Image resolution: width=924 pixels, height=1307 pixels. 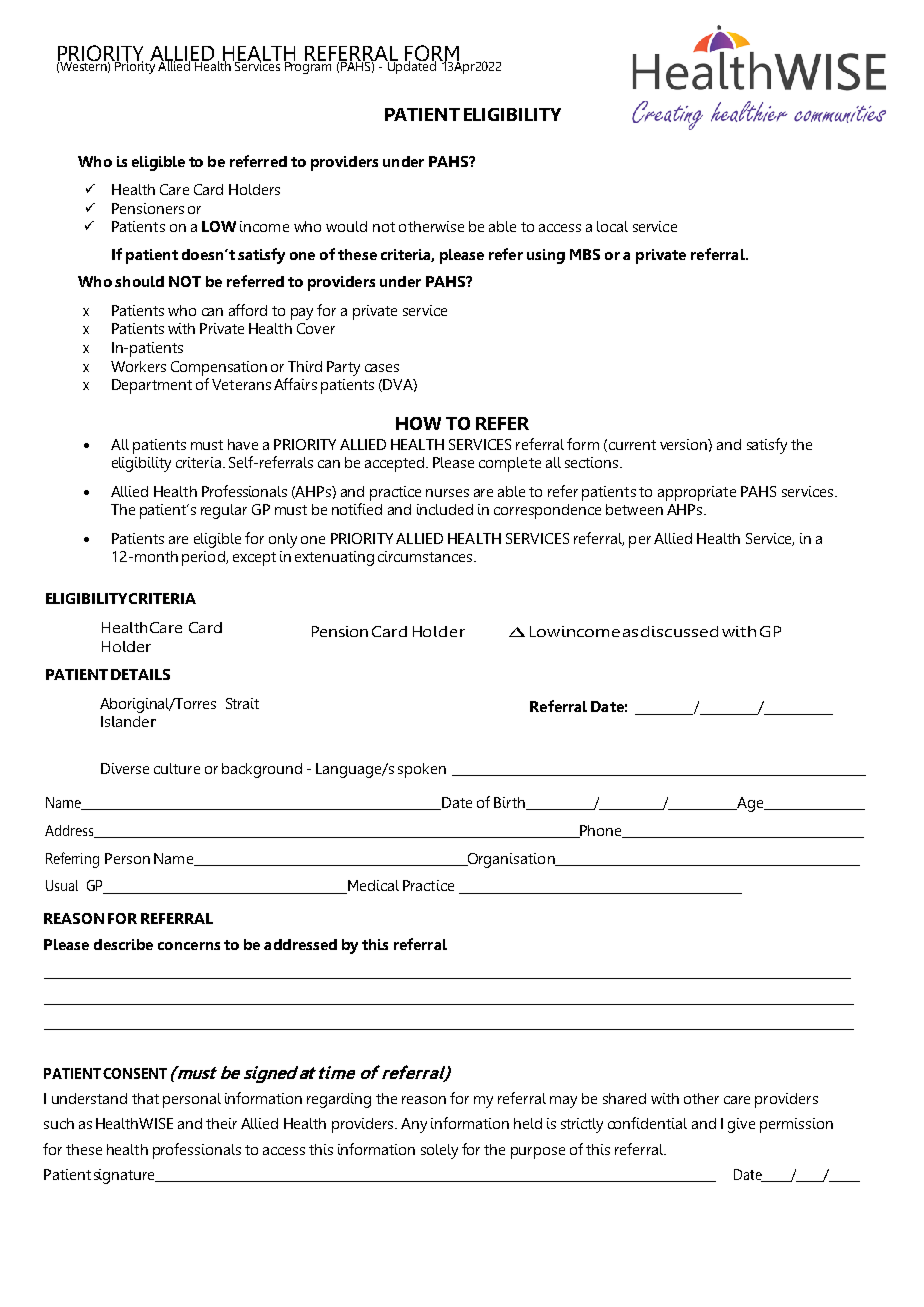 I want to click on would, so click(x=346, y=226).
